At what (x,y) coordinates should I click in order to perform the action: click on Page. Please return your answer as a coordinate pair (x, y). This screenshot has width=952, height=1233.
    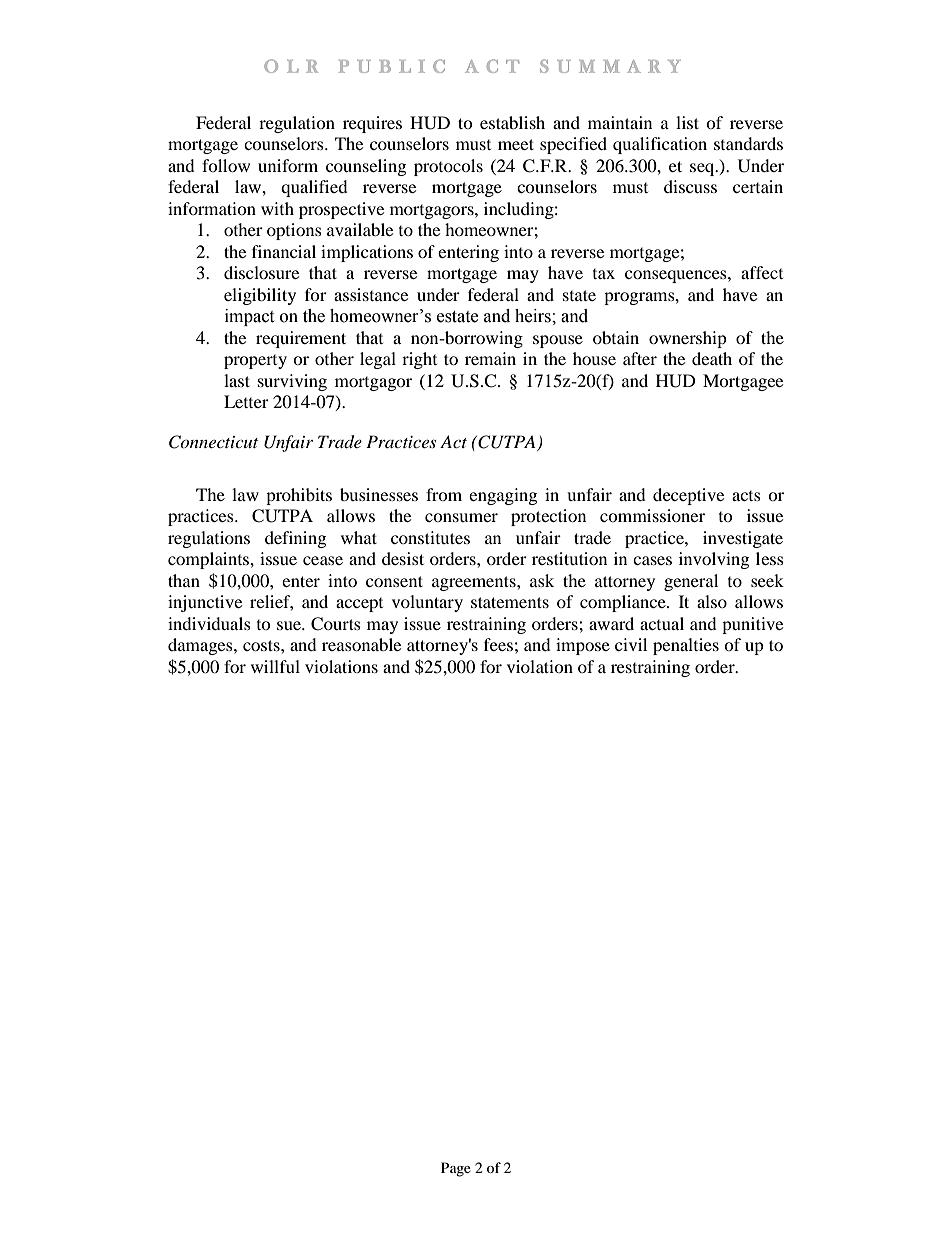
    Looking at the image, I should click on (456, 1169).
